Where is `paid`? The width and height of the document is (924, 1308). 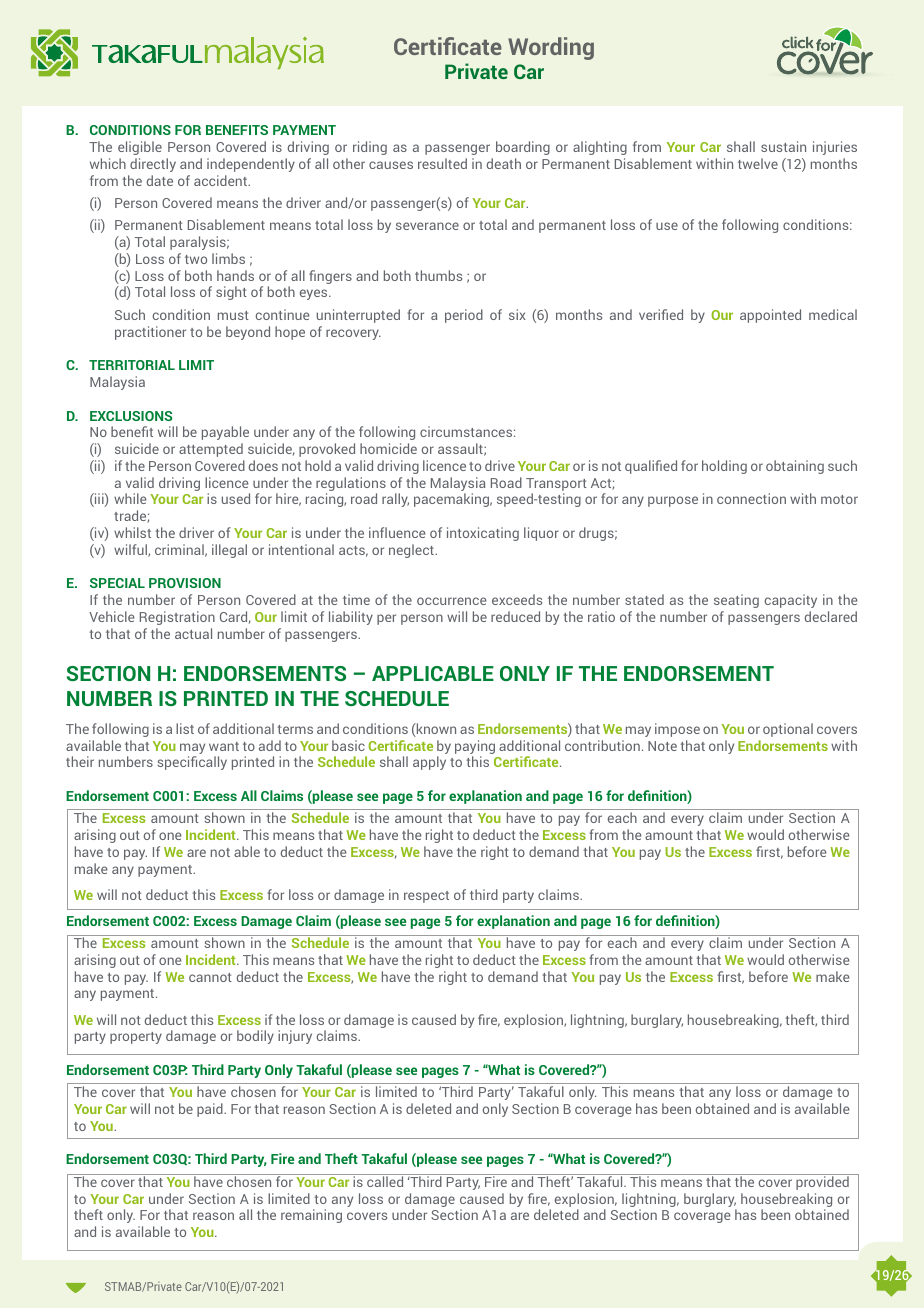
paid is located at coordinates (211, 1110).
